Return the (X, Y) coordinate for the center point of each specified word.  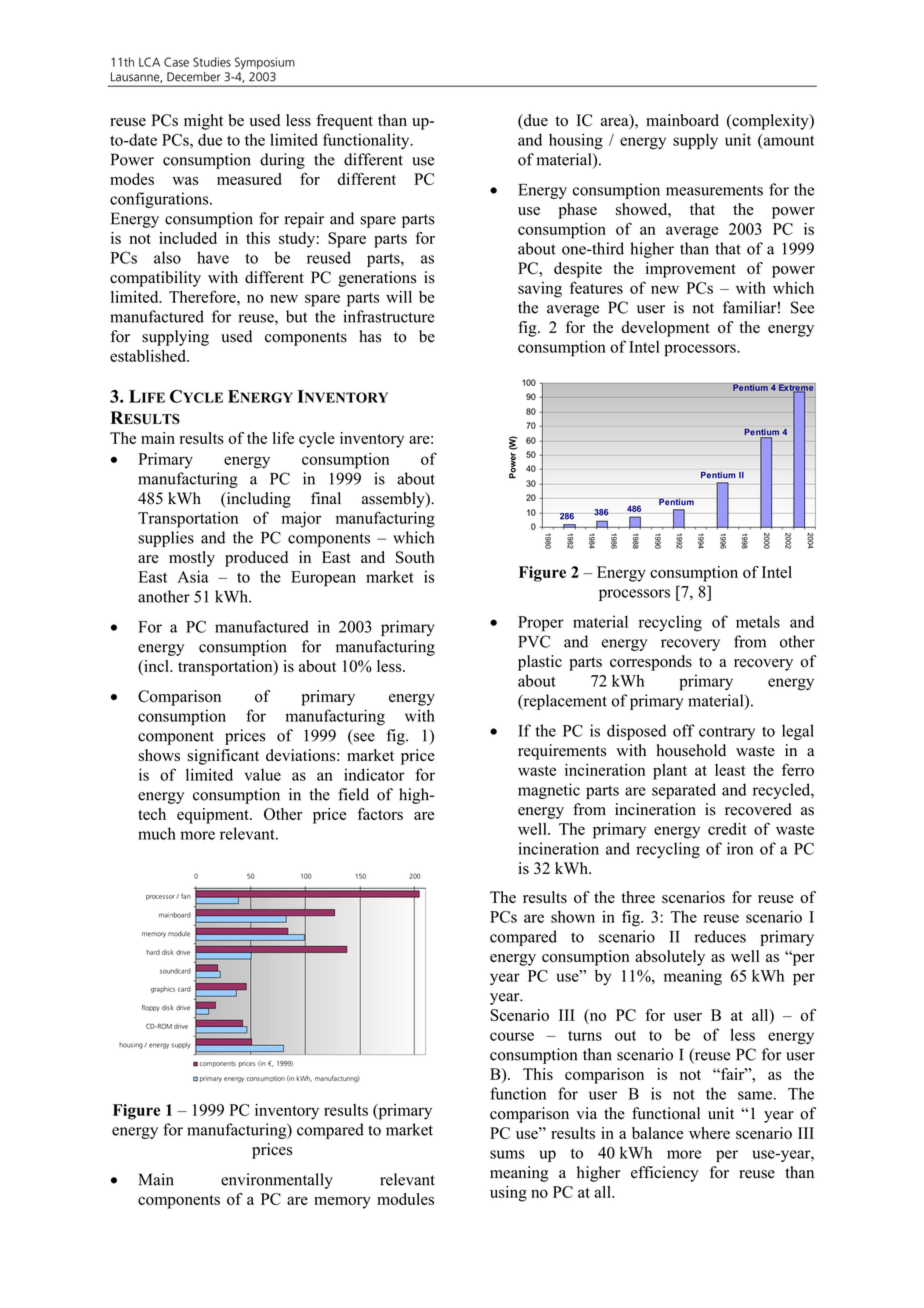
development (665, 329)
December (193, 77)
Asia (193, 576)
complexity (770, 122)
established (149, 356)
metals (758, 621)
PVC (534, 641)
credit (727, 829)
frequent (344, 122)
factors (380, 814)
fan (186, 896)
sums (507, 1154)
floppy (151, 1008)
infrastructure (388, 316)
